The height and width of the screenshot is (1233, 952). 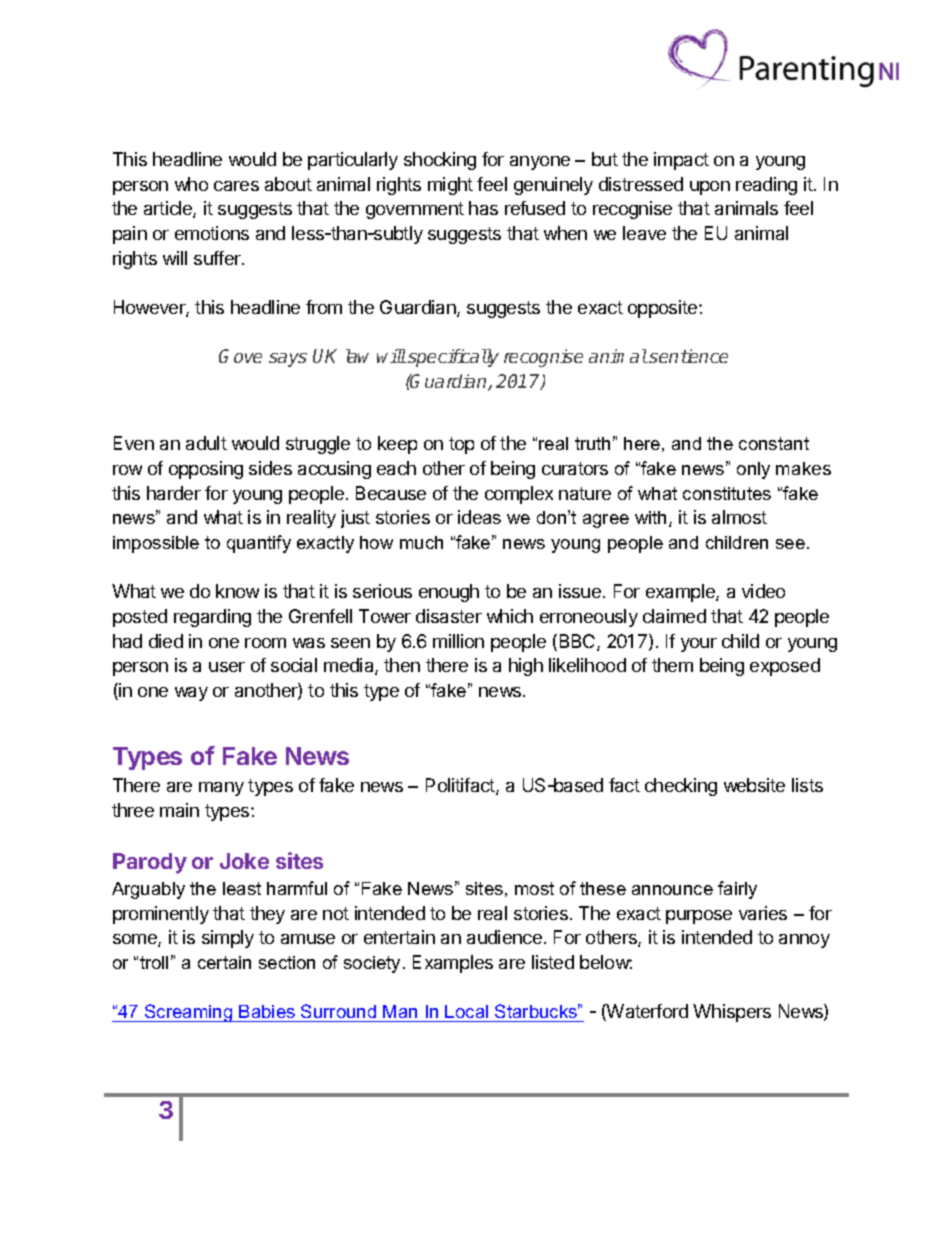 What do you see at coordinates (224, 962) in the screenshot?
I see `certain` at bounding box center [224, 962].
